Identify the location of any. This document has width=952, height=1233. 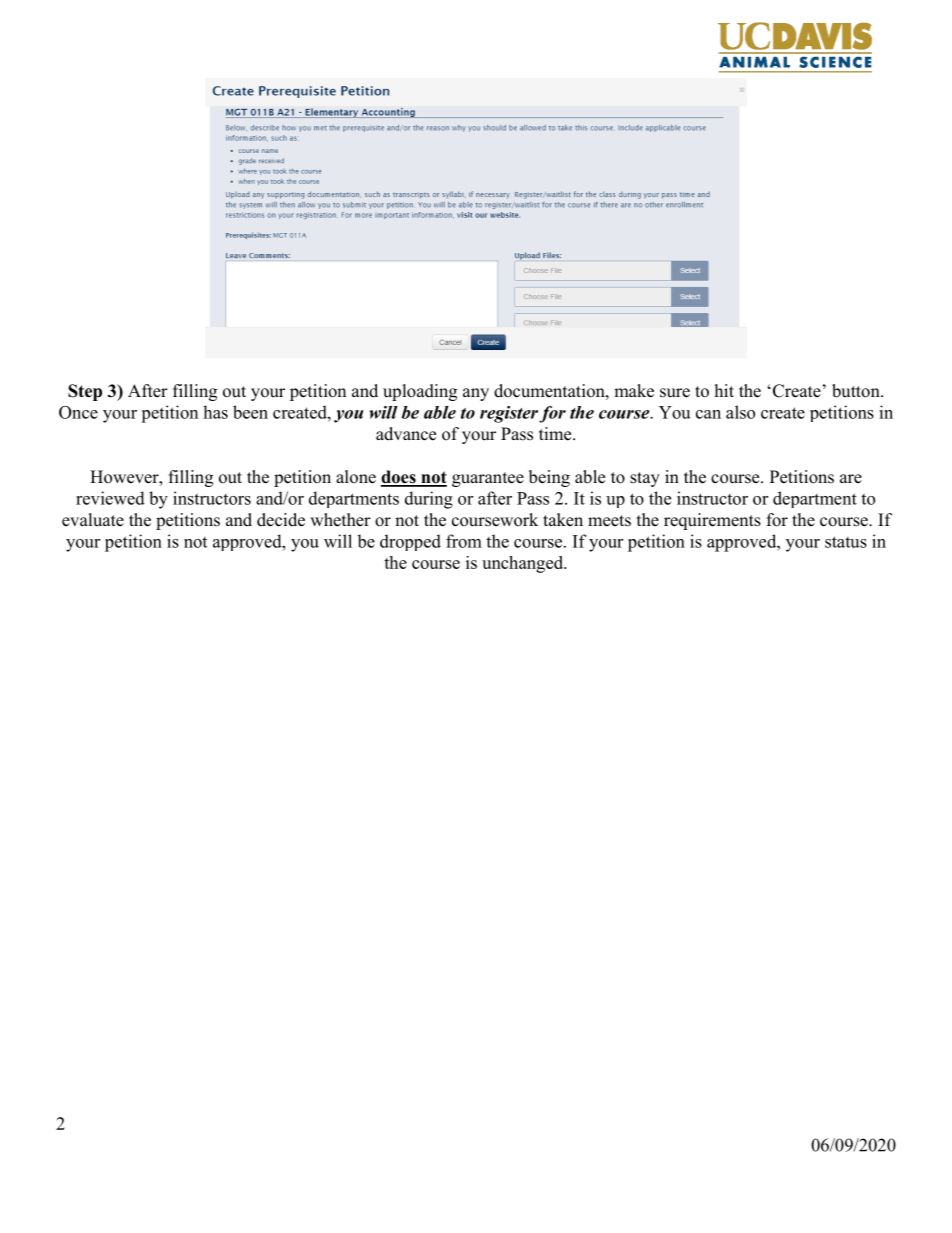
(476, 394).
